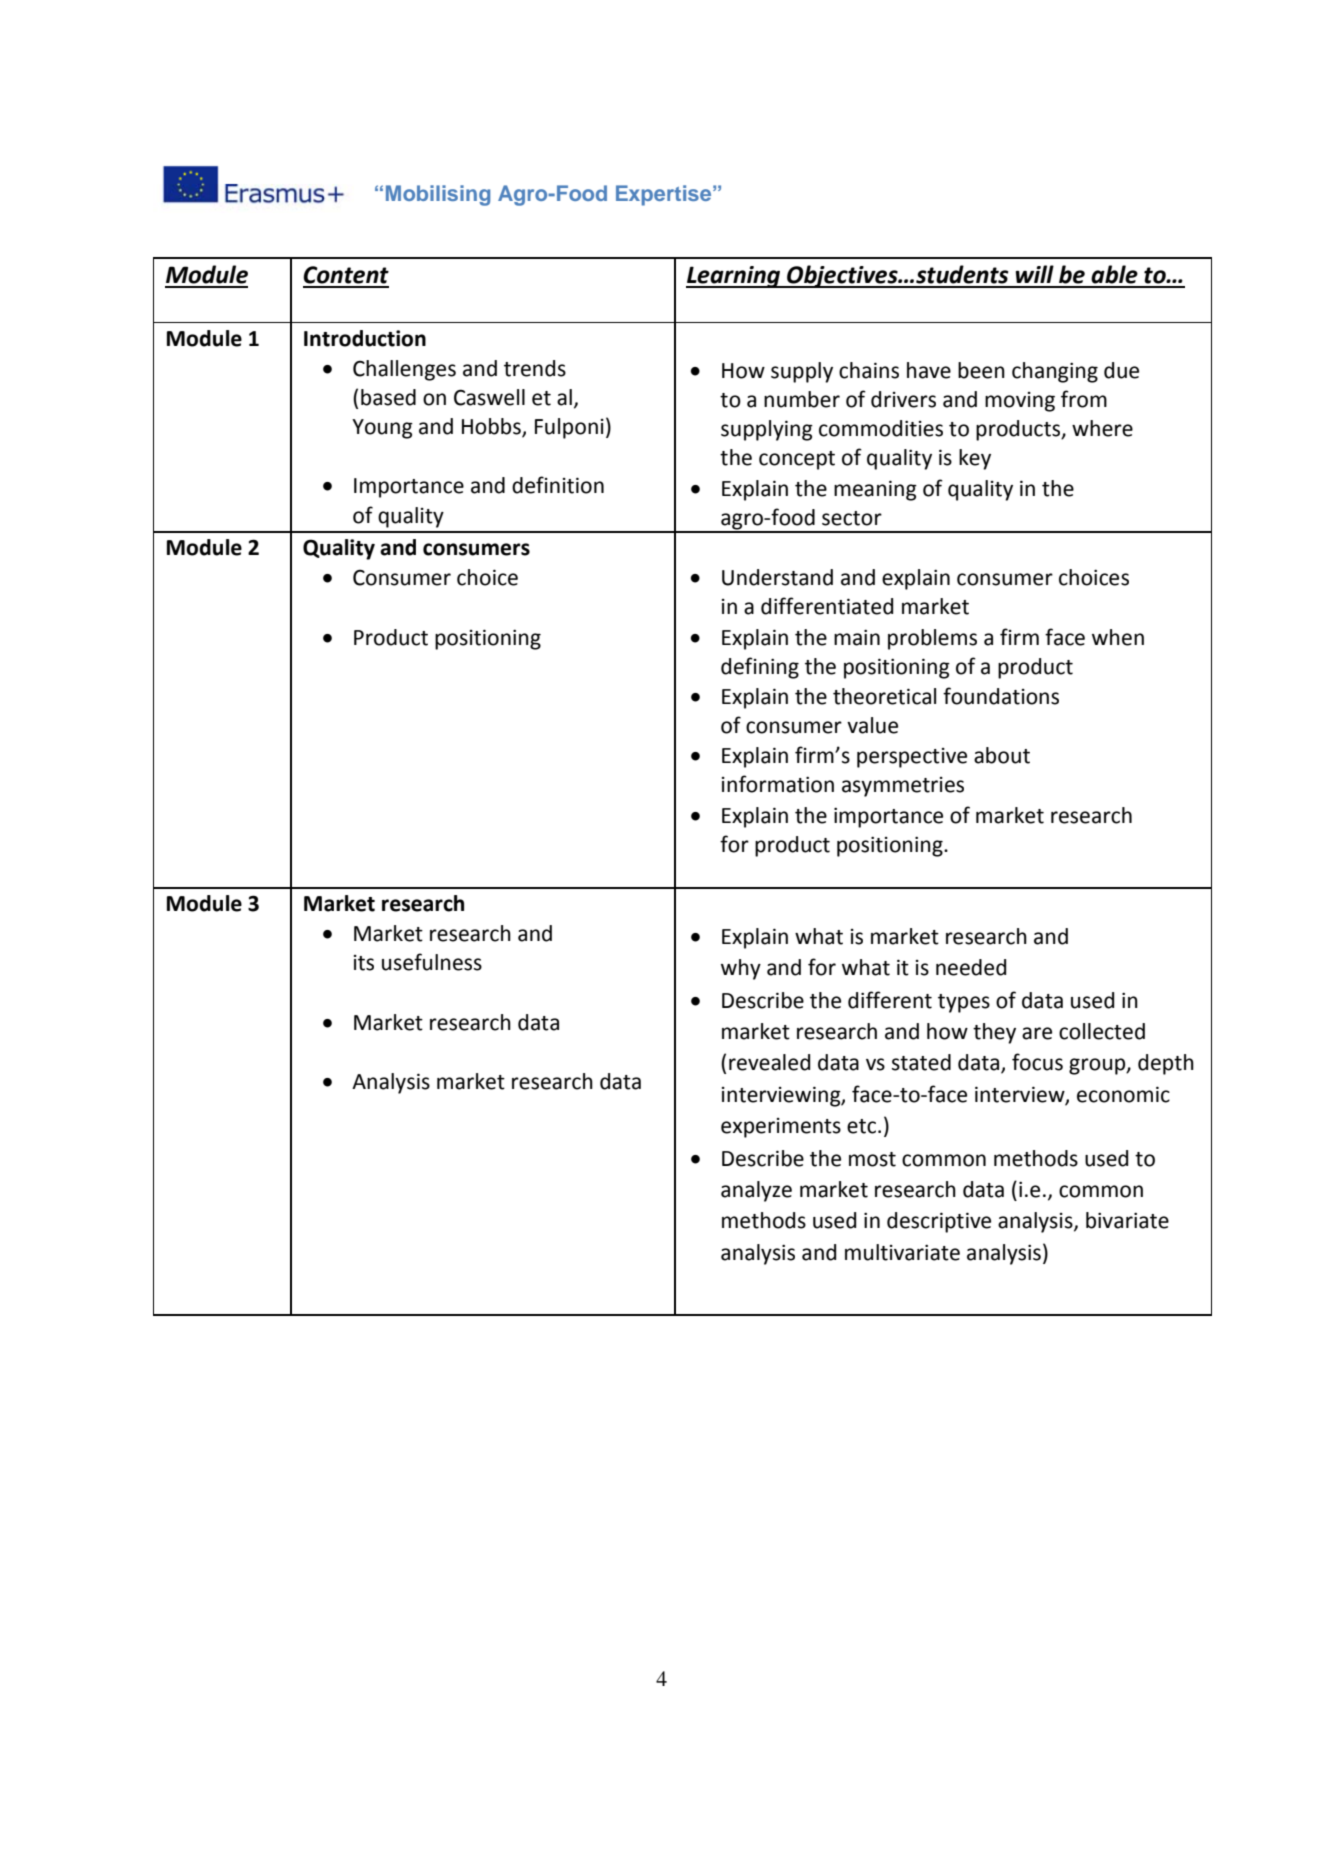 The width and height of the screenshot is (1324, 1873). I want to click on when, so click(1118, 637).
